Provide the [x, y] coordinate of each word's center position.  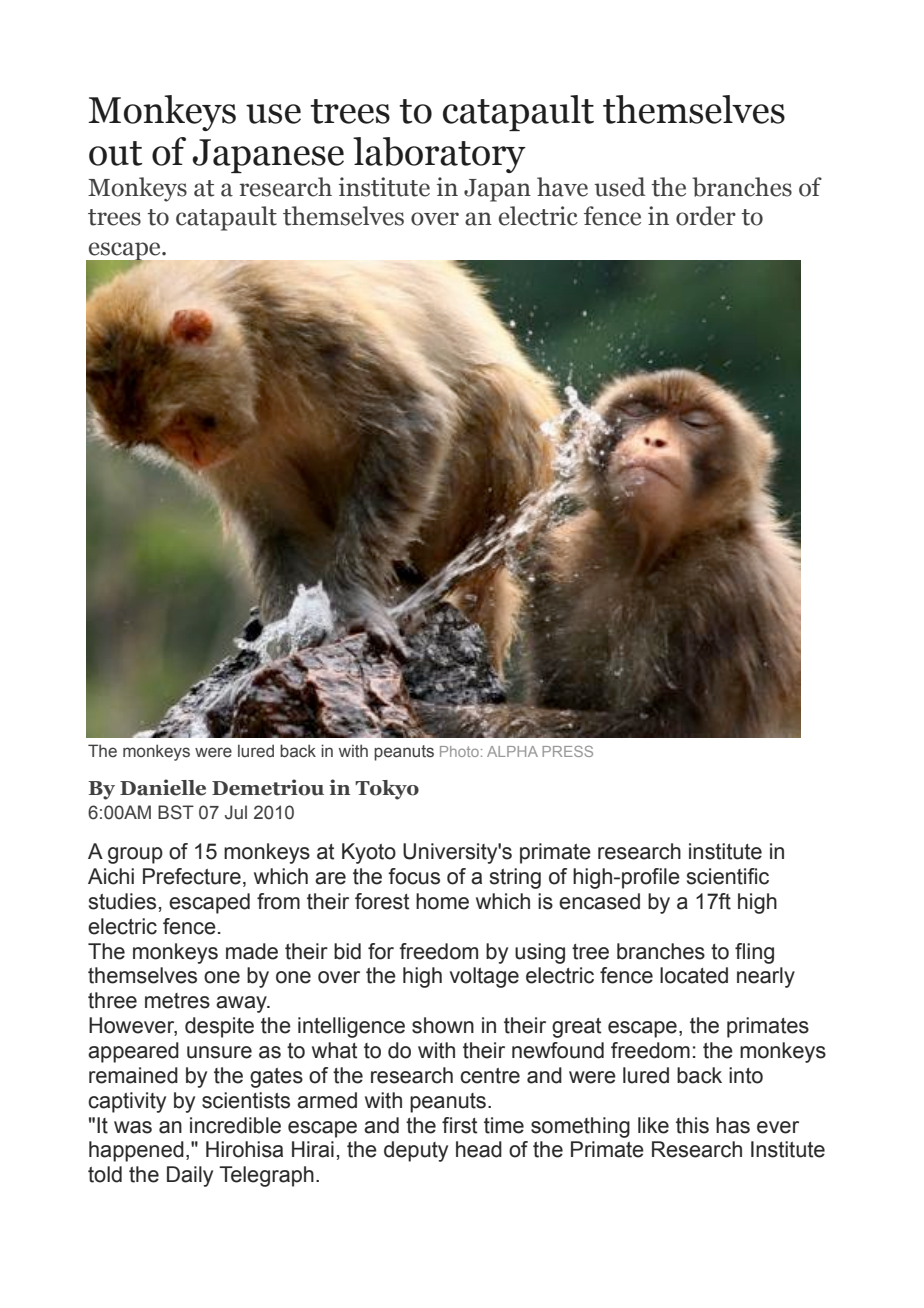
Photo [459, 751]
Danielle [163, 787]
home [442, 901]
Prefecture [192, 876]
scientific [728, 876]
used [620, 187]
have [562, 187]
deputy [416, 1151]
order [706, 216]
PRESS [567, 751]
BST [176, 812]
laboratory [439, 155]
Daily [190, 1176]
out [115, 153]
